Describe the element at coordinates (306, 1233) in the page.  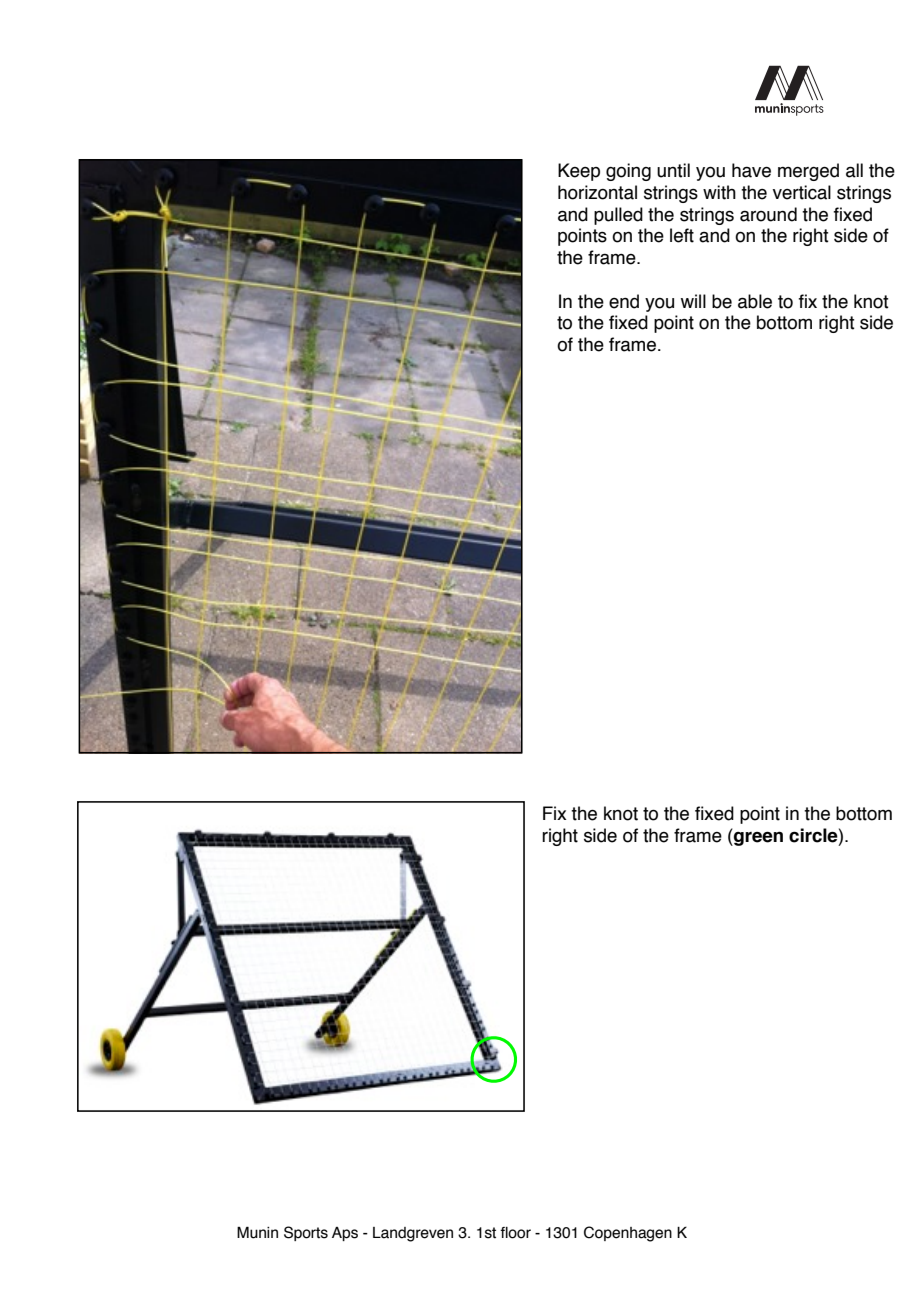
I see `Sports` at that location.
